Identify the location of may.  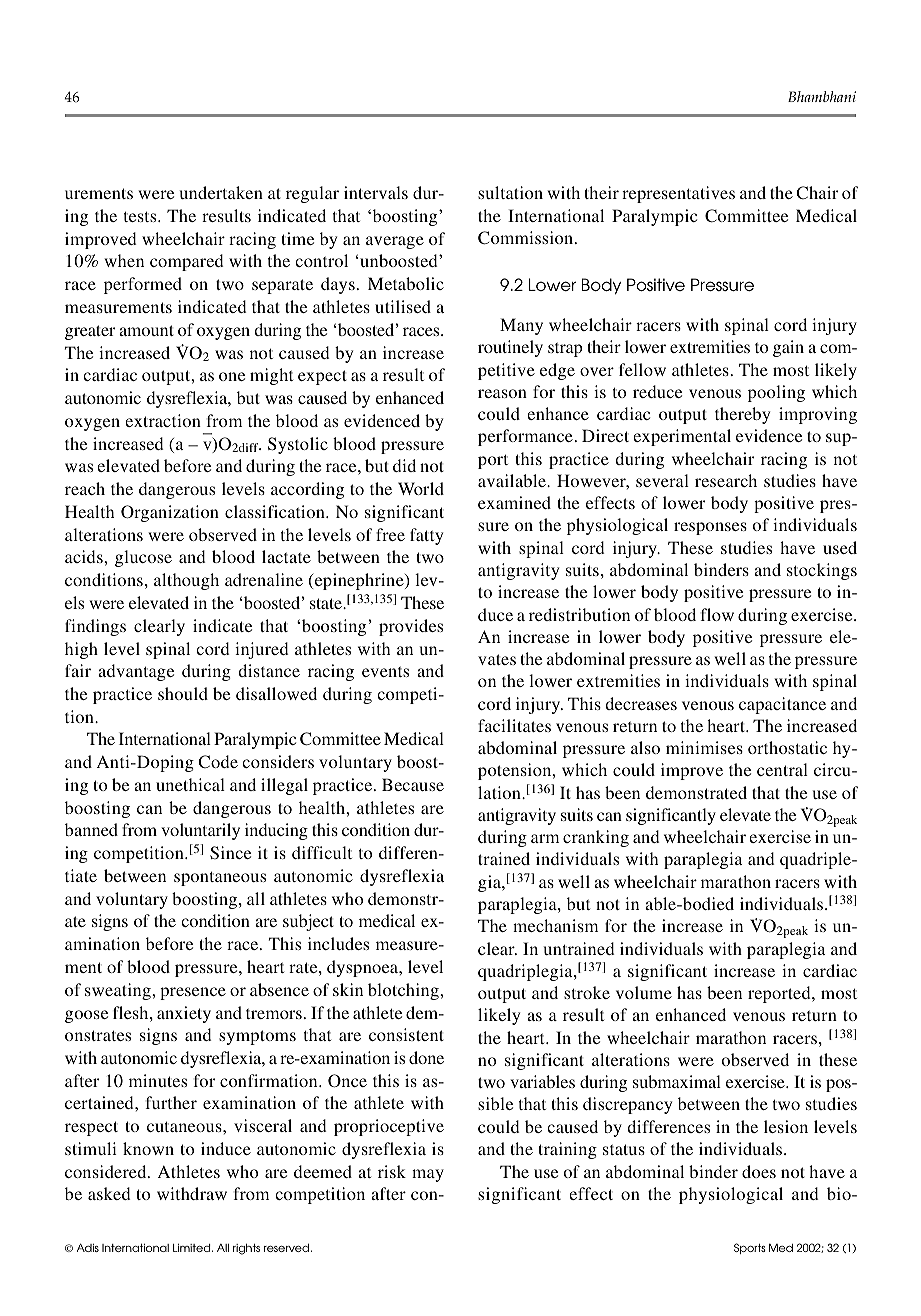
(428, 1175).
